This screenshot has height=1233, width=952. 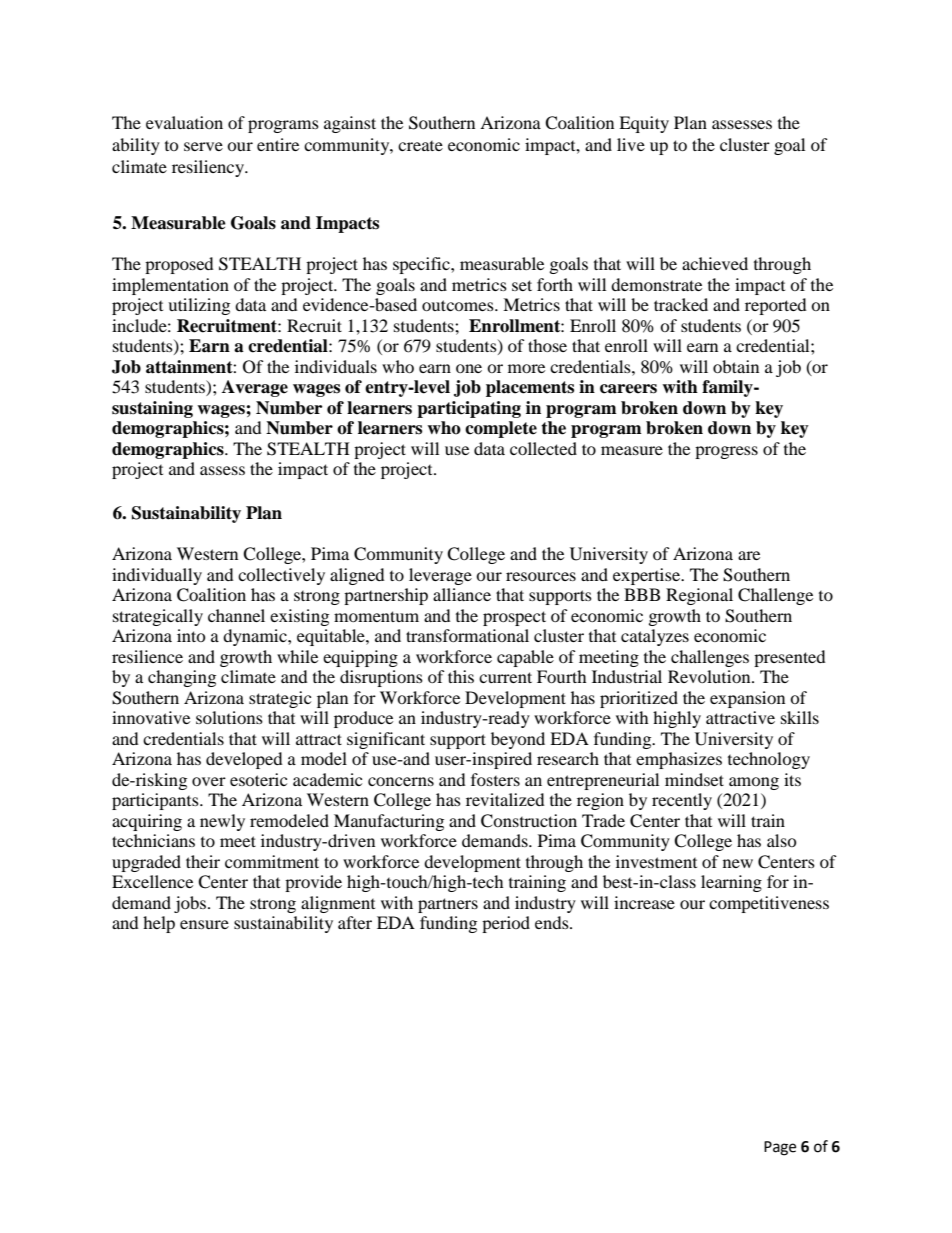 I want to click on Revolution, so click(x=710, y=676).
